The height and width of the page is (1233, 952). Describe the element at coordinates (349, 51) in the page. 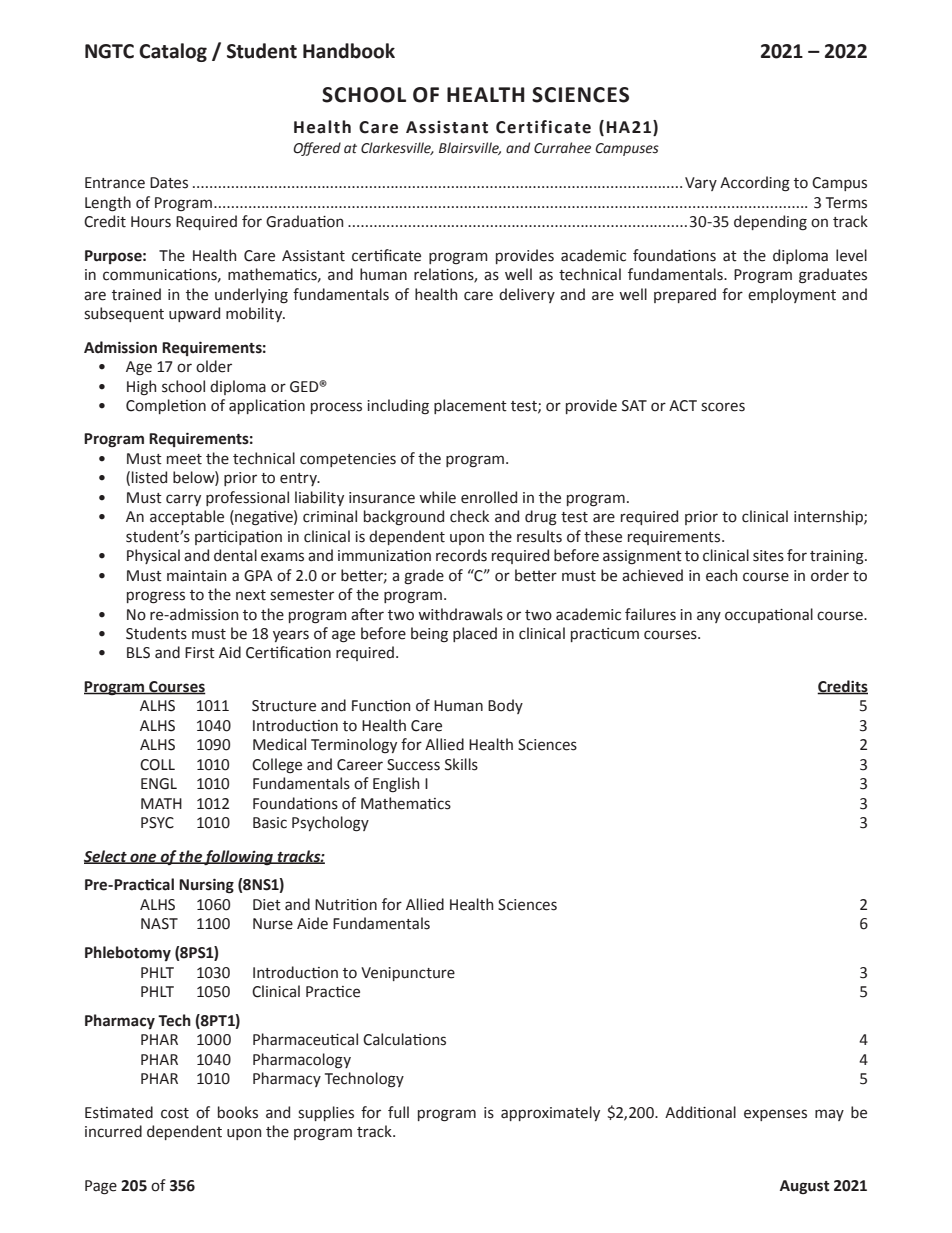

I see `Handbook` at that location.
